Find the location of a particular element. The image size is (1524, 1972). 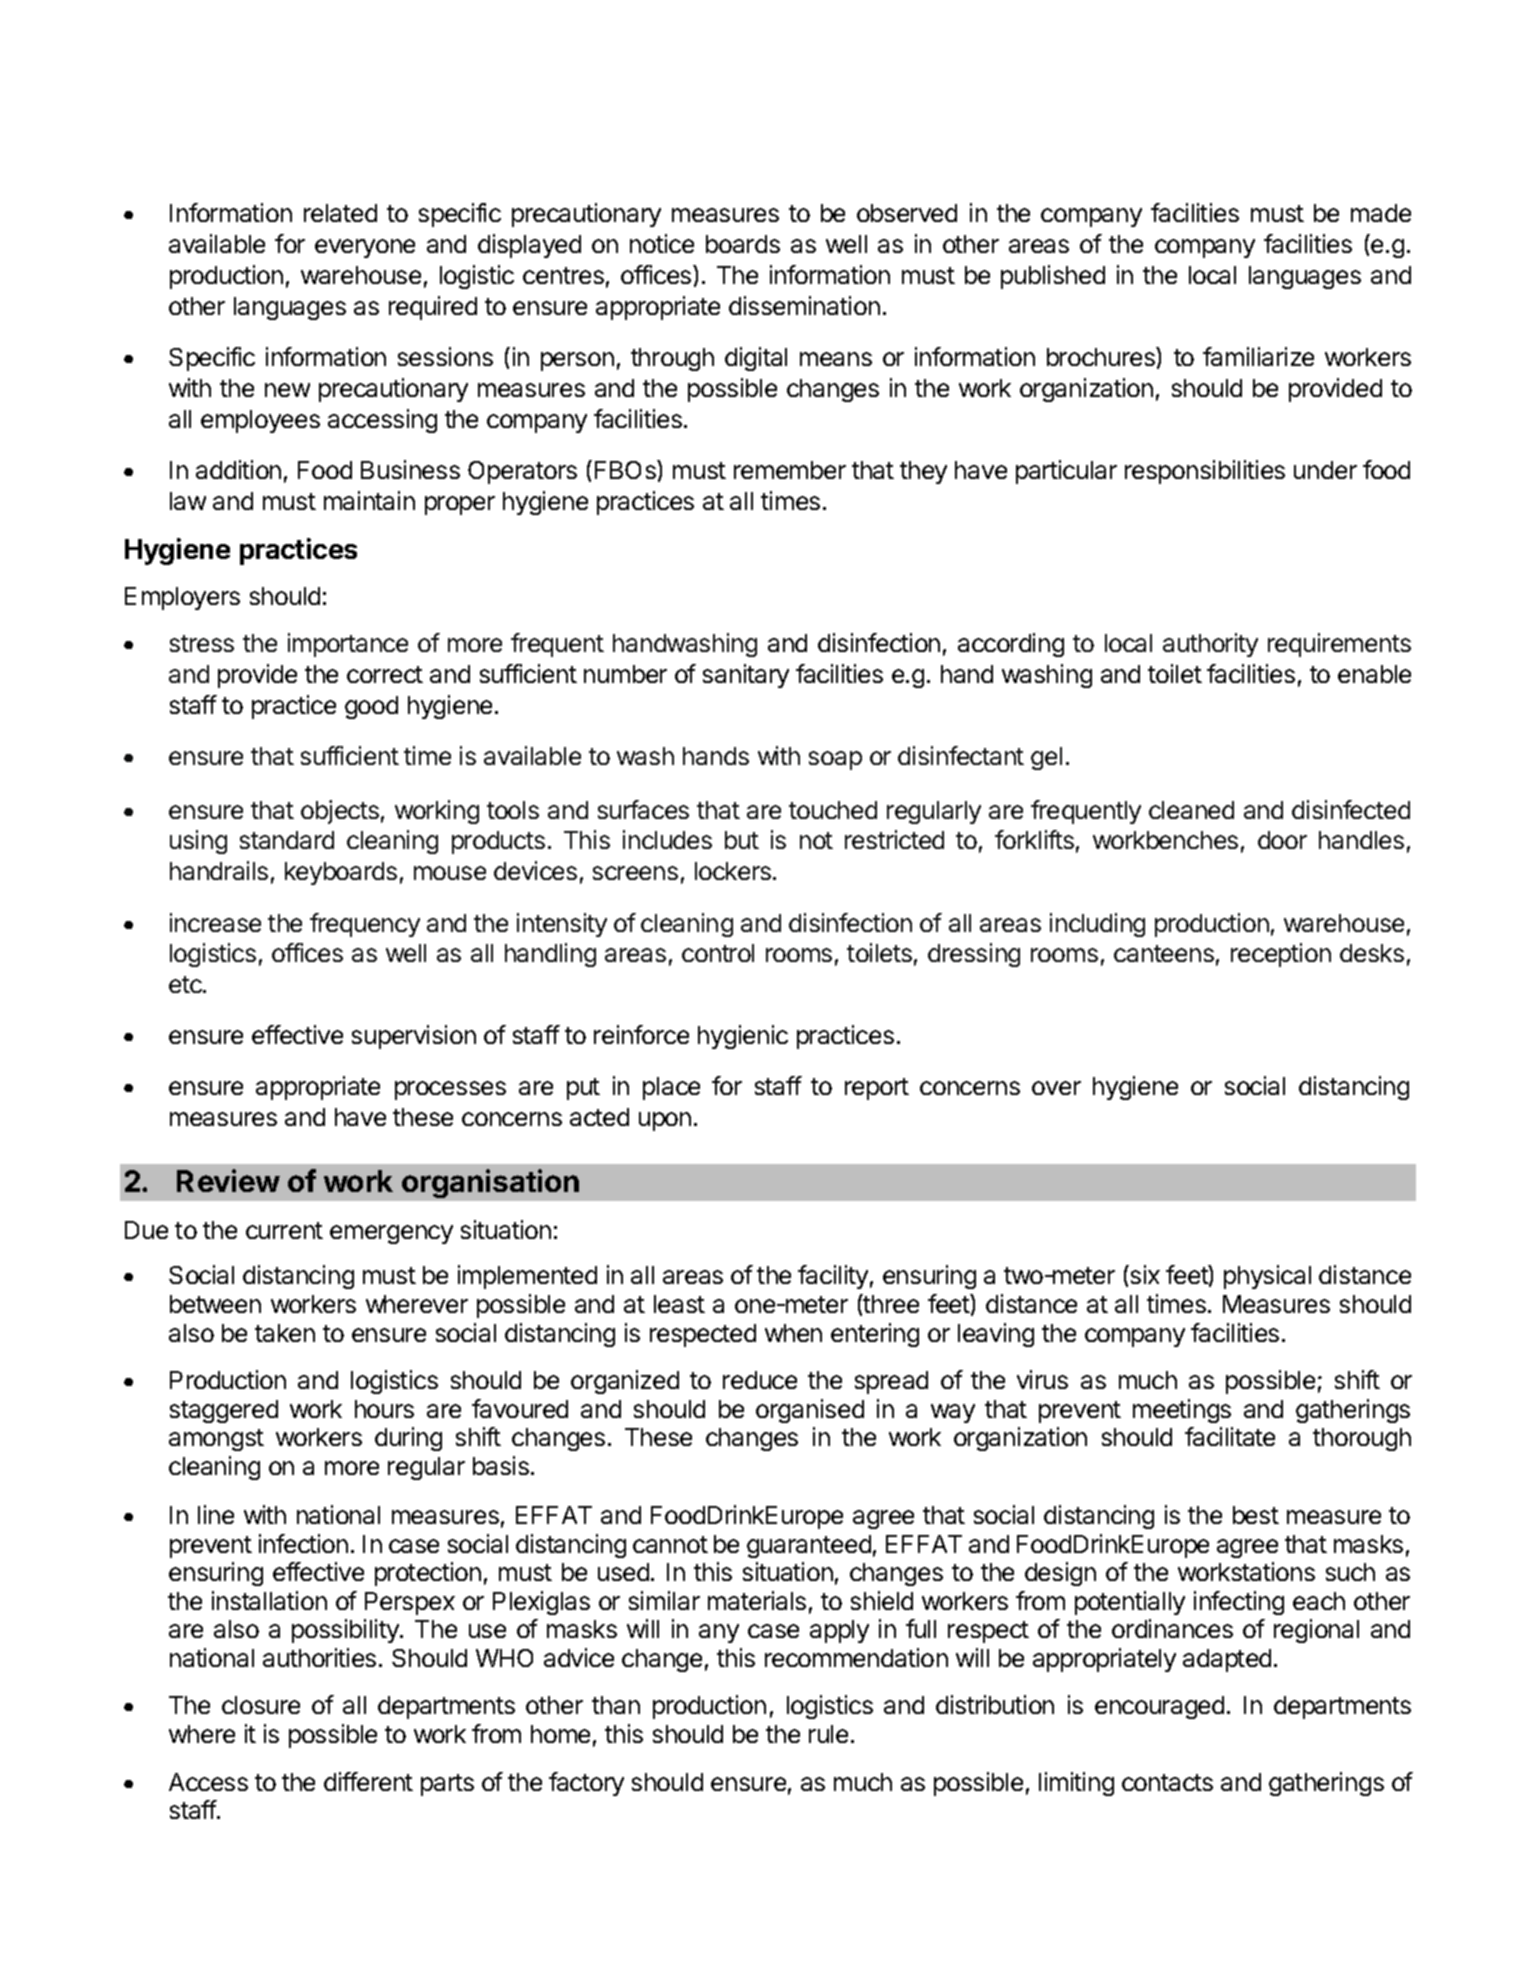

upon is located at coordinates (665, 1121).
